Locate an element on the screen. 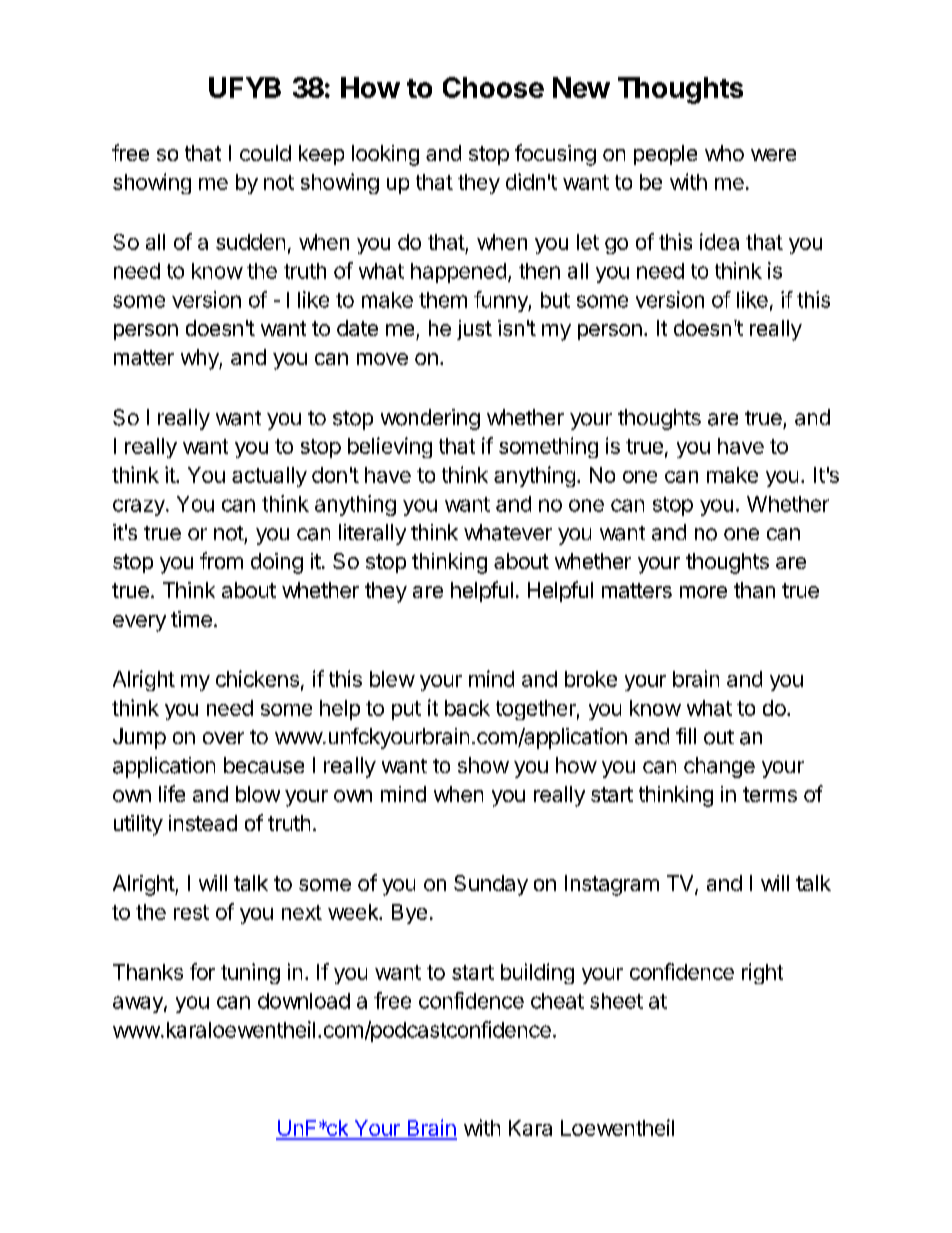  actually is located at coordinates (269, 477).
